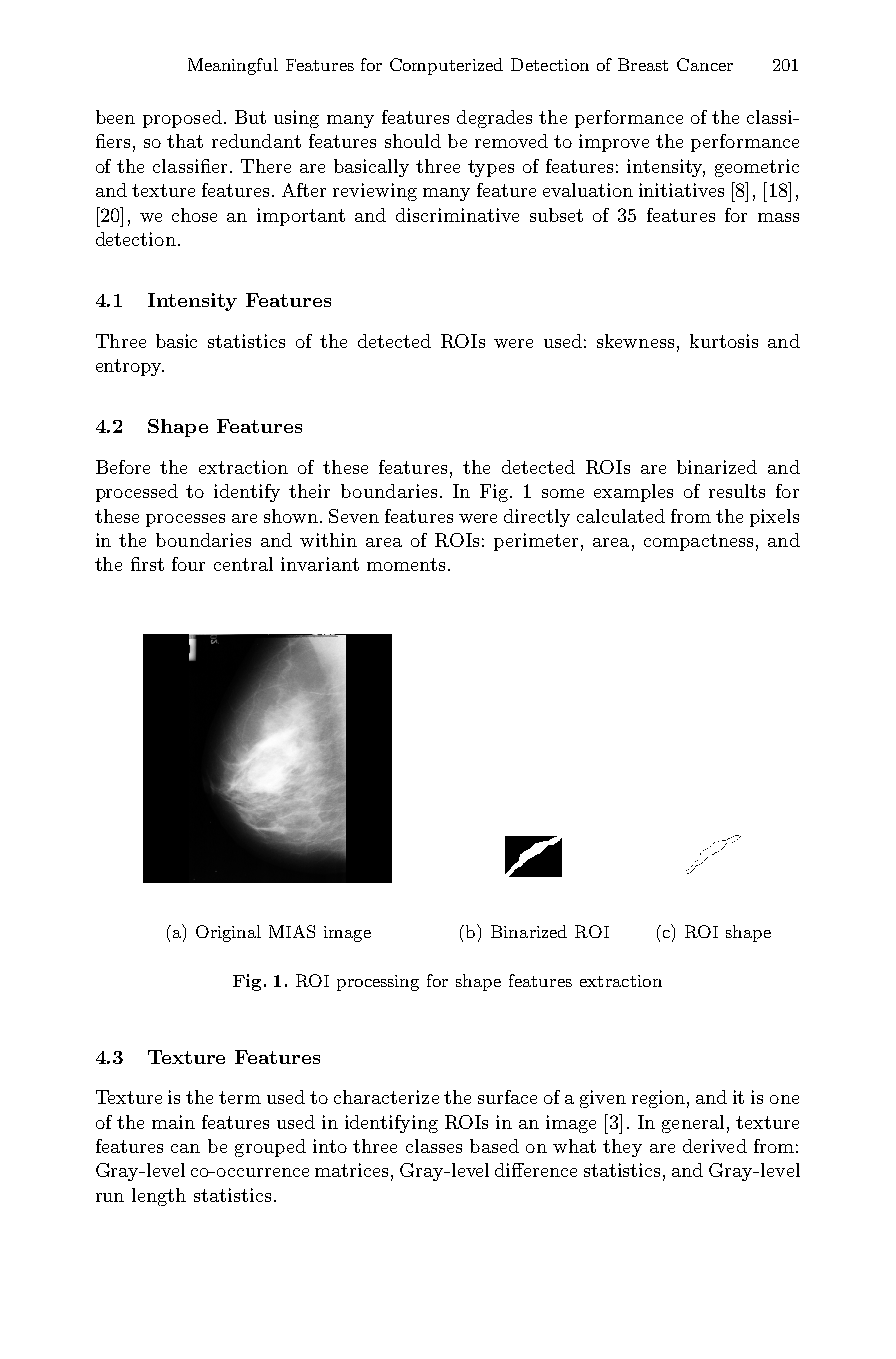 The image size is (896, 1359). I want to click on region, so click(658, 1099).
